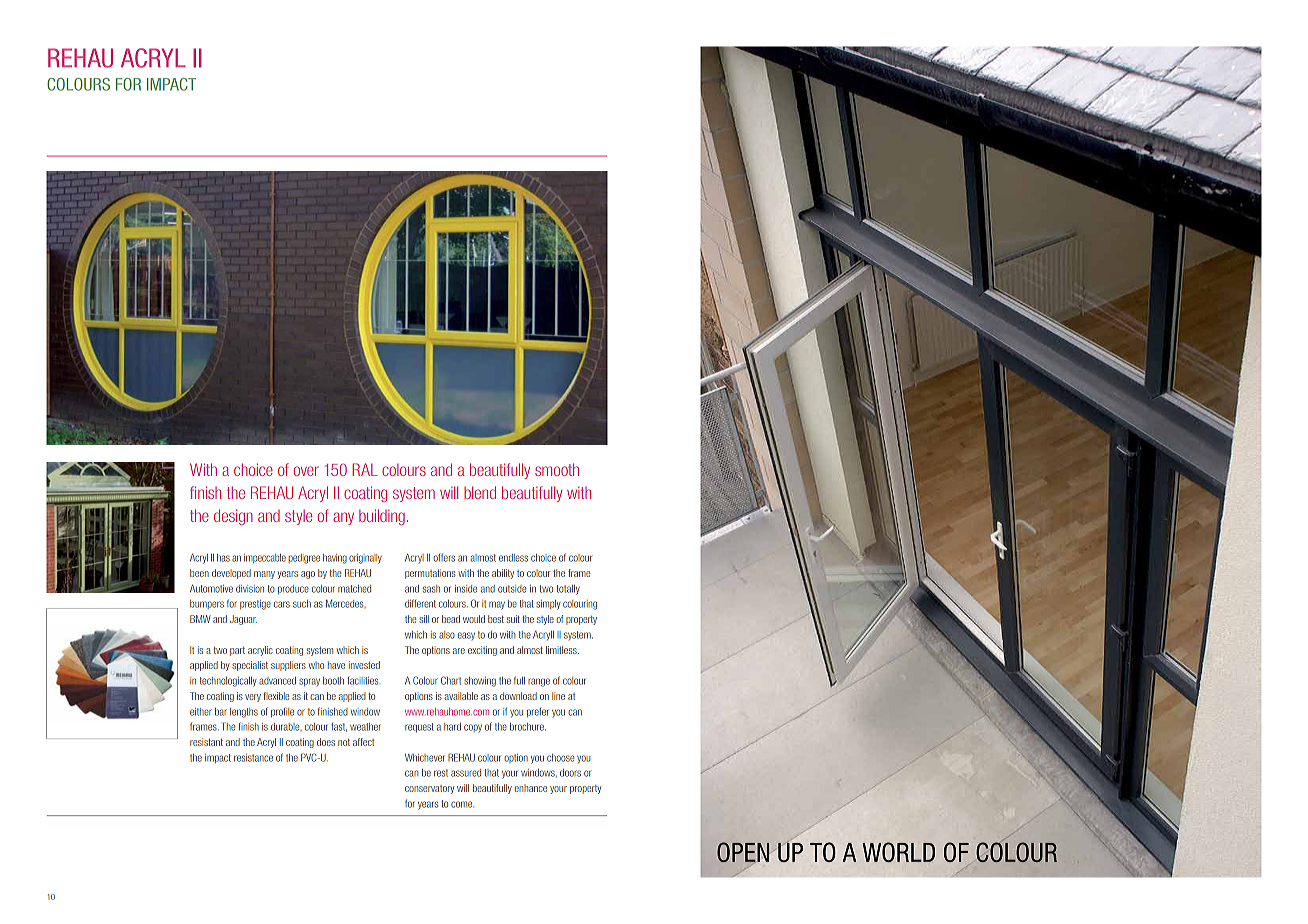  I want to click on come, so click(462, 804).
